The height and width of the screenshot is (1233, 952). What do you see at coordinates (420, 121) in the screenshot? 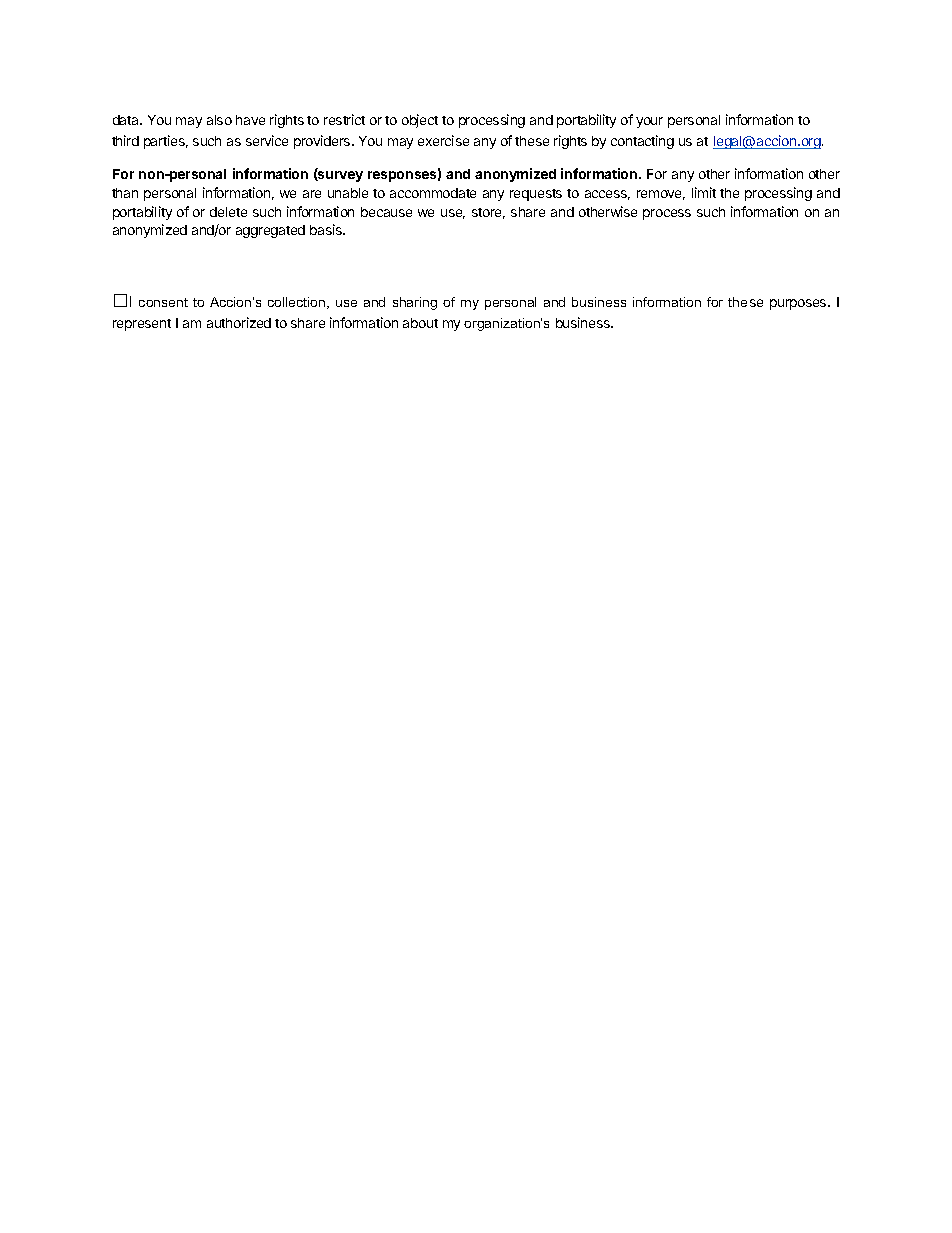
I see `object` at bounding box center [420, 121].
